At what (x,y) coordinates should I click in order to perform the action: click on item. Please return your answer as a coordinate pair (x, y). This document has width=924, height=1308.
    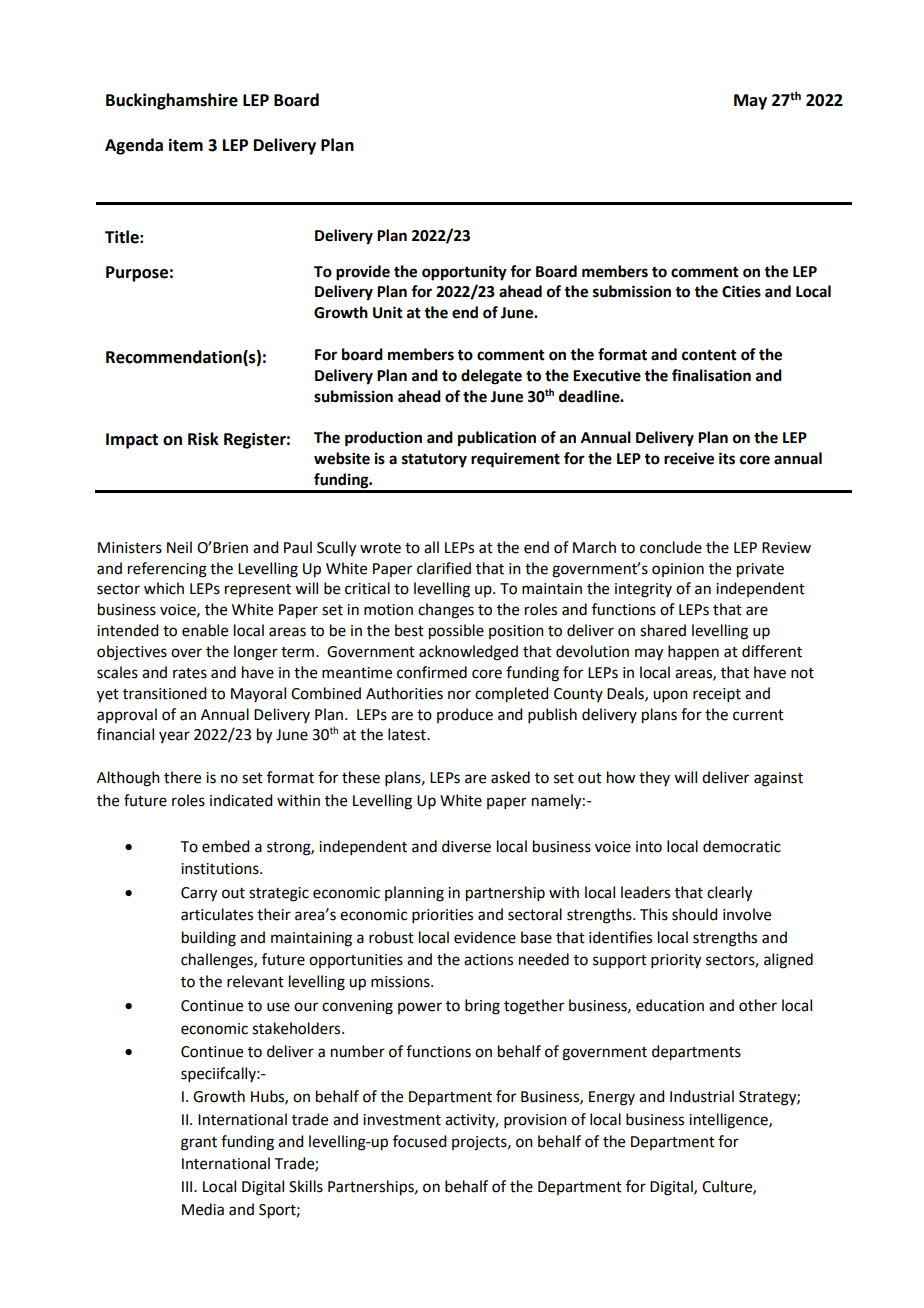
    Looking at the image, I should click on (186, 145).
